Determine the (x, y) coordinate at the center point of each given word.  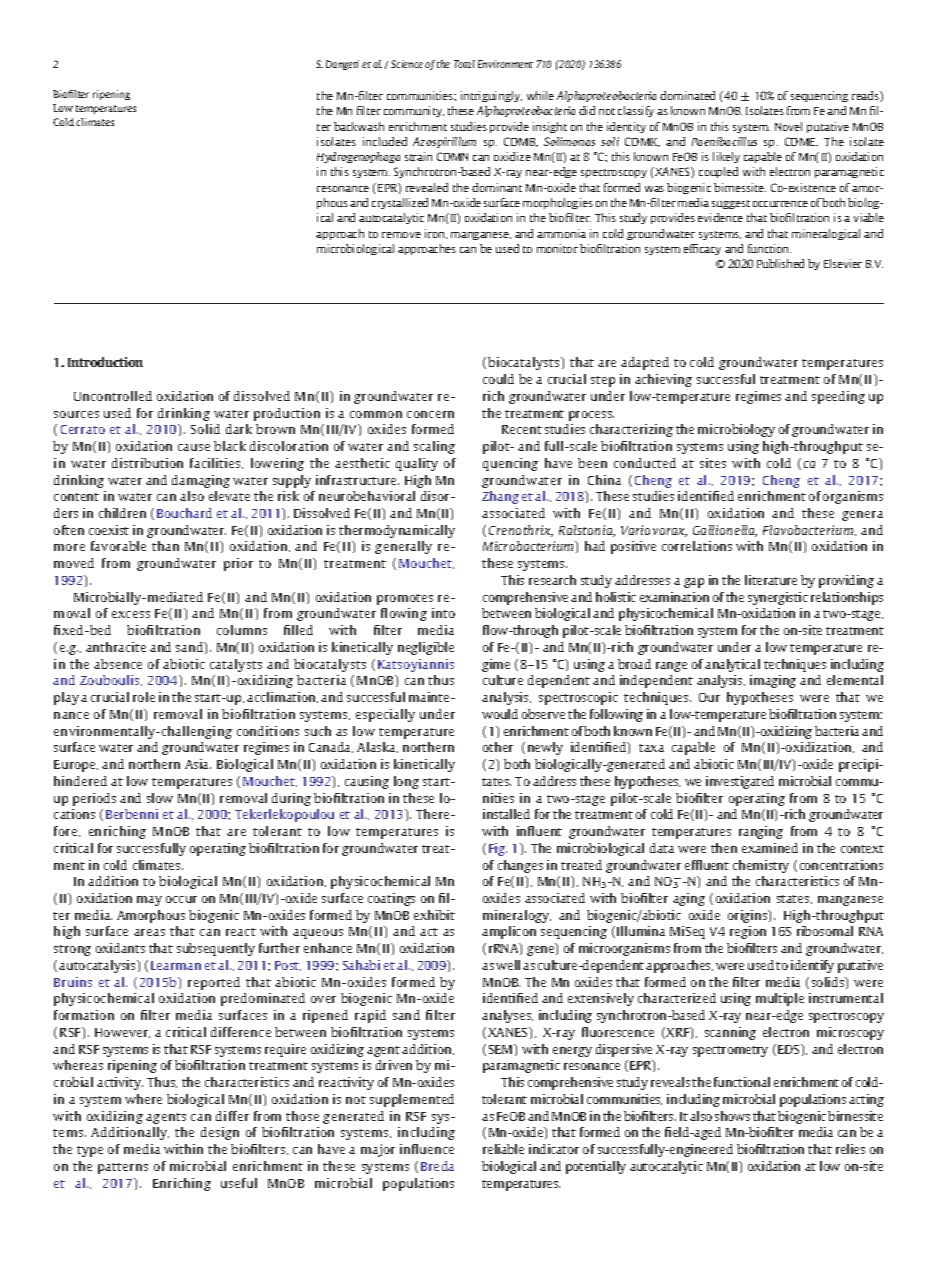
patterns (123, 1168)
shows (732, 1116)
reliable (503, 1149)
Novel (788, 126)
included (385, 141)
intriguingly (491, 96)
